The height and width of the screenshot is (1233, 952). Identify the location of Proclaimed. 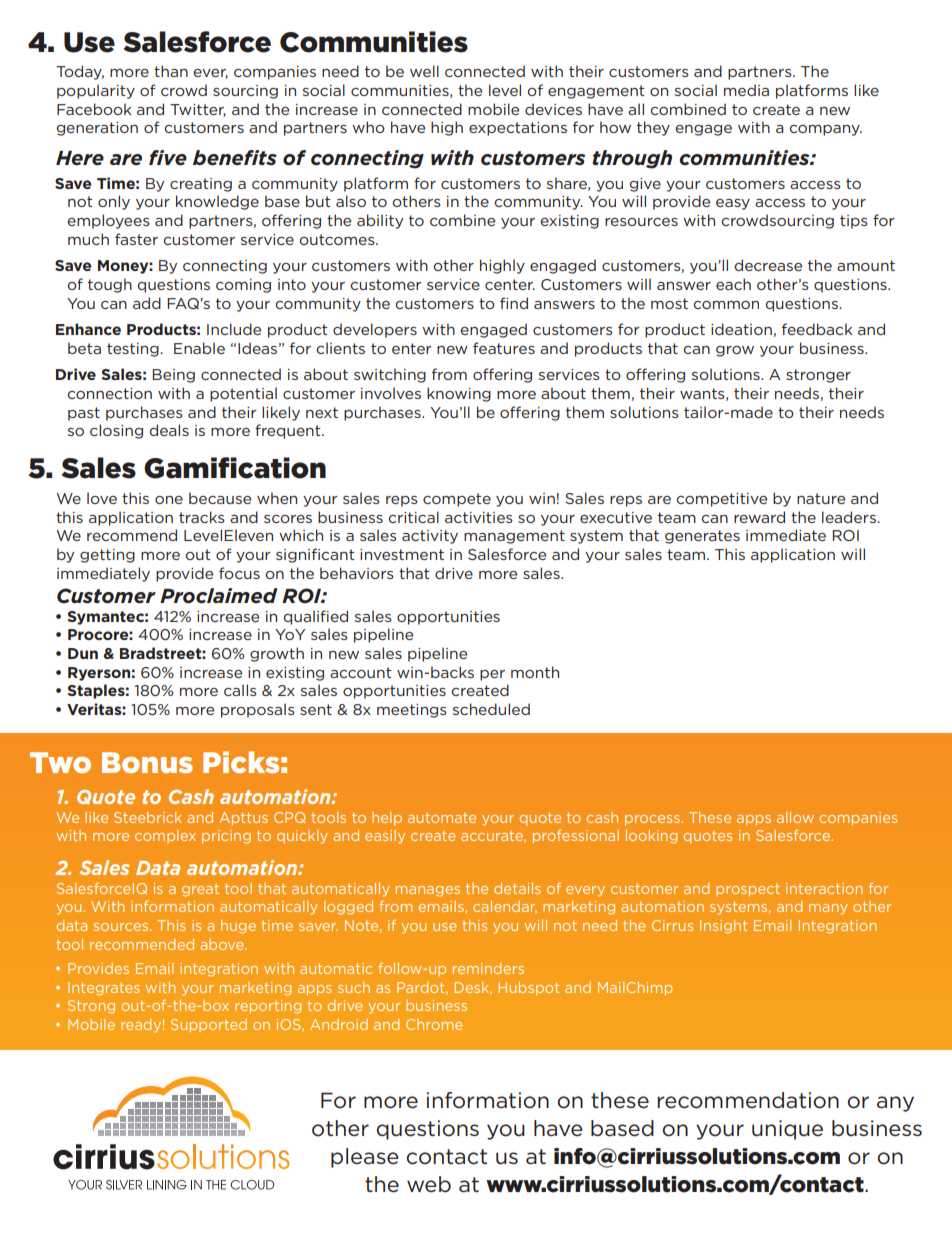
(219, 596).
